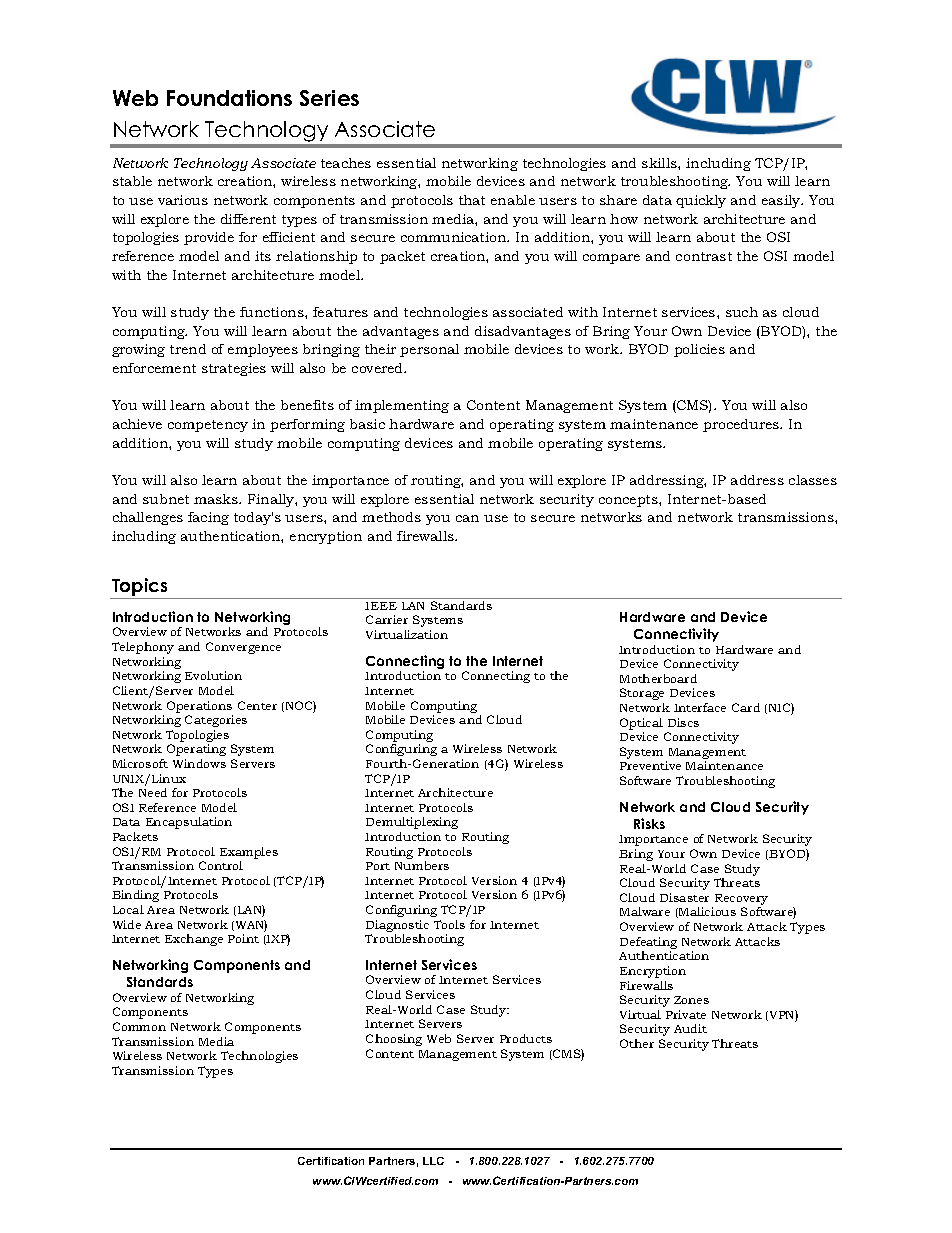 Image resolution: width=952 pixels, height=1233 pixels. I want to click on Common, so click(139, 1026).
